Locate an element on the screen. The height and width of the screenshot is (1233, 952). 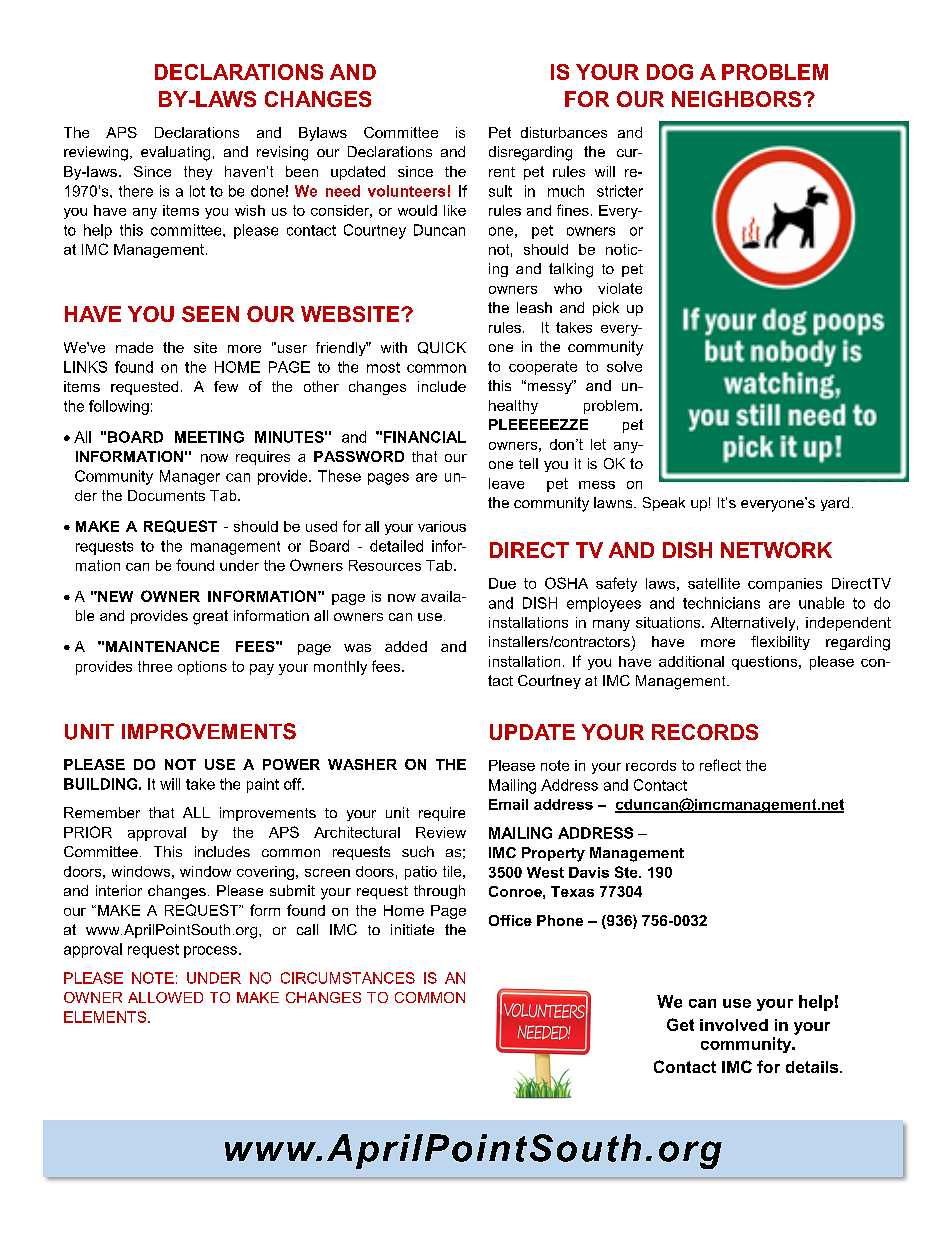
options is located at coordinates (202, 668).
